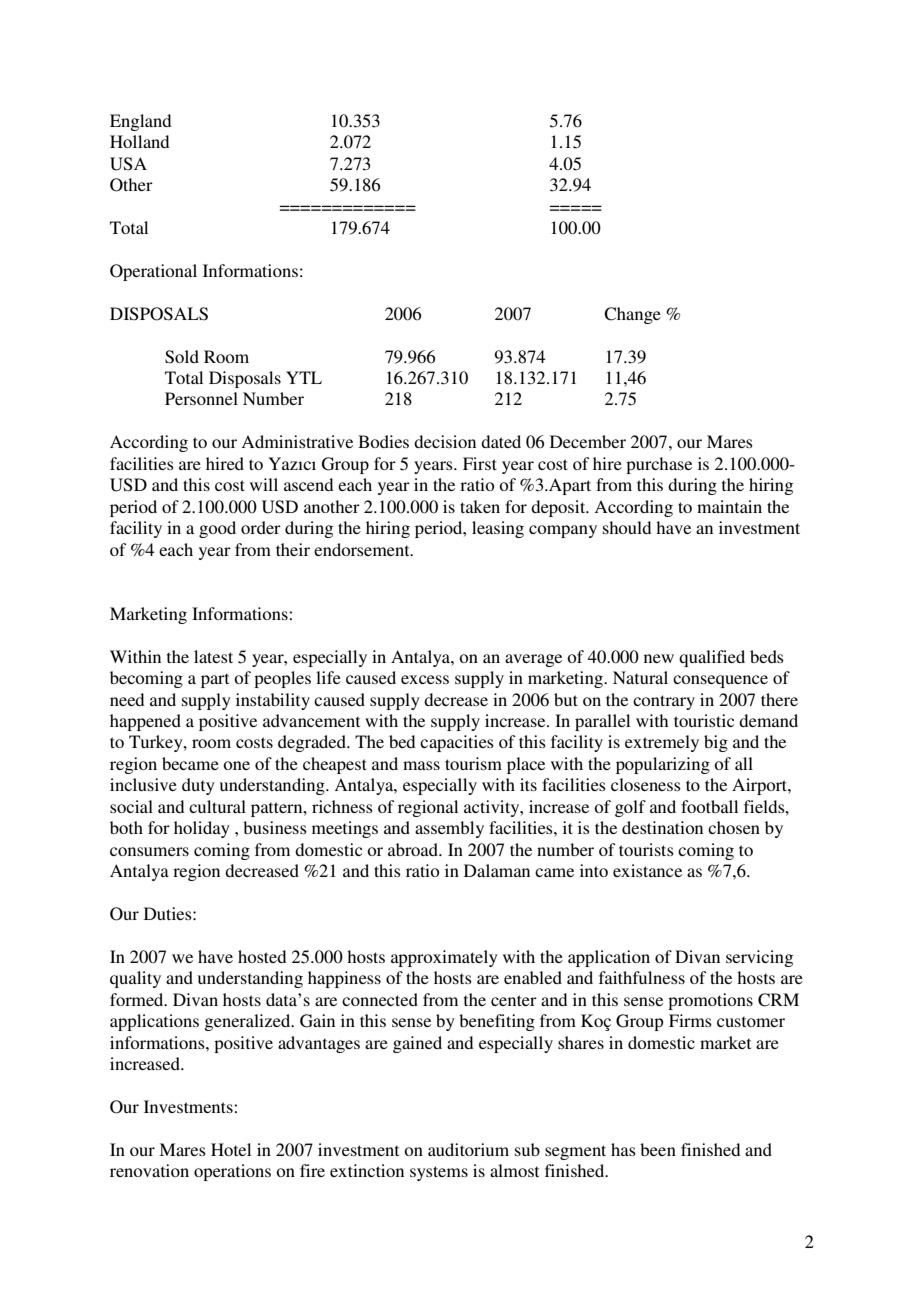 This image has height=1308, width=924. What do you see at coordinates (449, 829) in the image?
I see `assembly` at bounding box center [449, 829].
